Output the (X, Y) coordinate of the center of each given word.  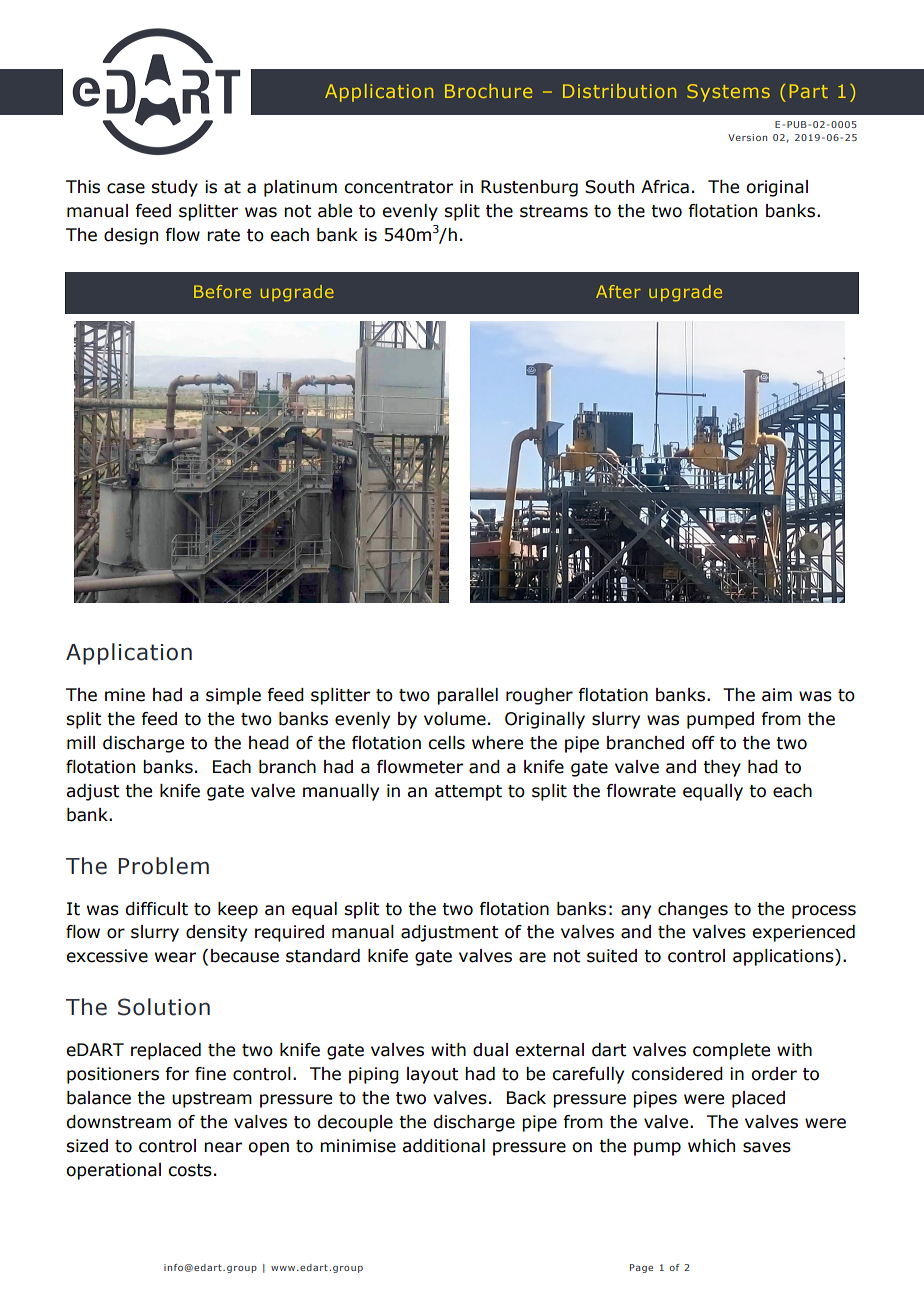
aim (777, 695)
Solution (164, 1007)
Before (222, 291)
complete (731, 1051)
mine (125, 695)
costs (190, 1170)
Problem (163, 866)
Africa (665, 187)
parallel (467, 696)
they (722, 768)
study (174, 188)
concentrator (398, 187)
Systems (728, 93)
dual (490, 1050)
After (618, 291)
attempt (468, 793)
